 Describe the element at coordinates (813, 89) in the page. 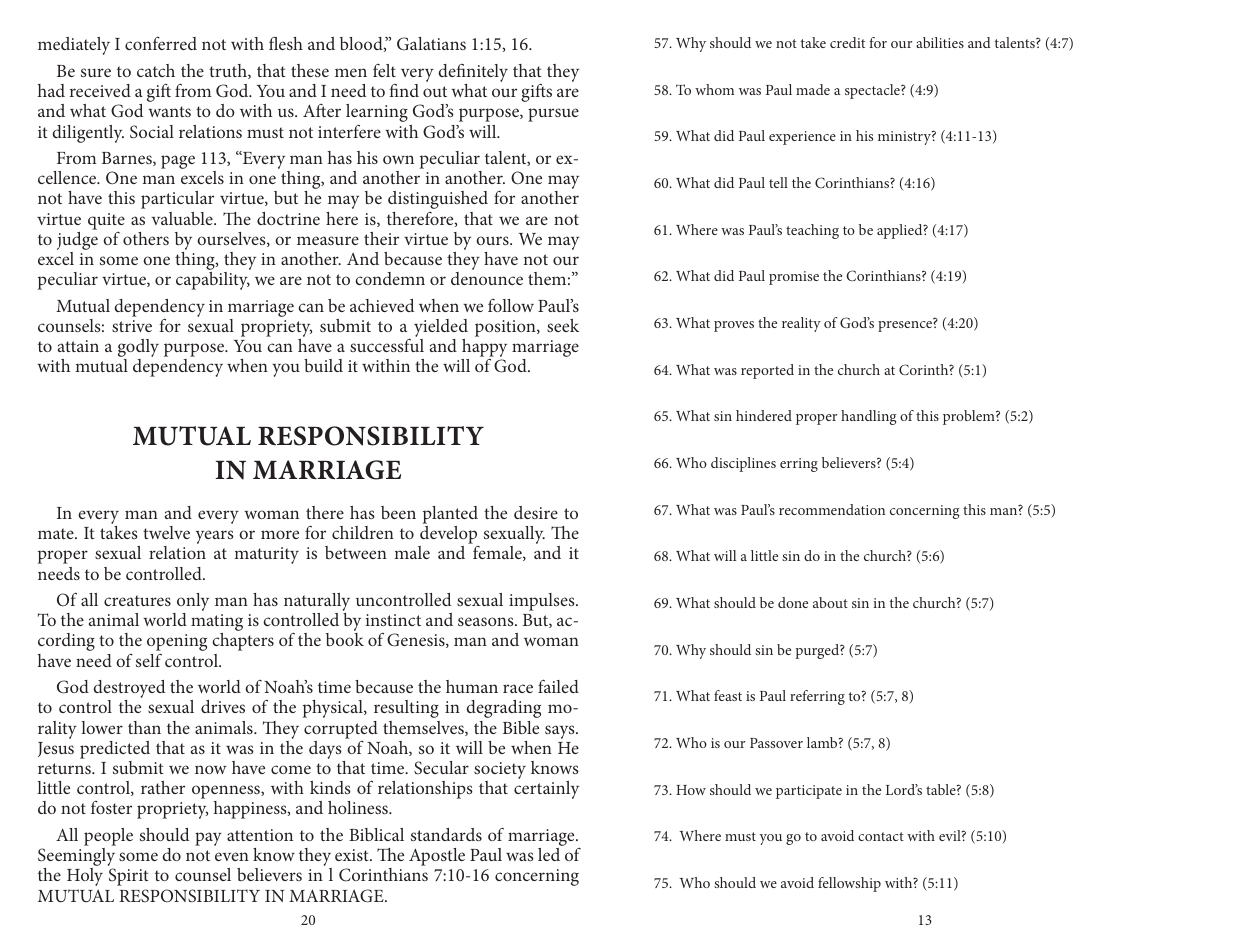

I see `made` at that location.
